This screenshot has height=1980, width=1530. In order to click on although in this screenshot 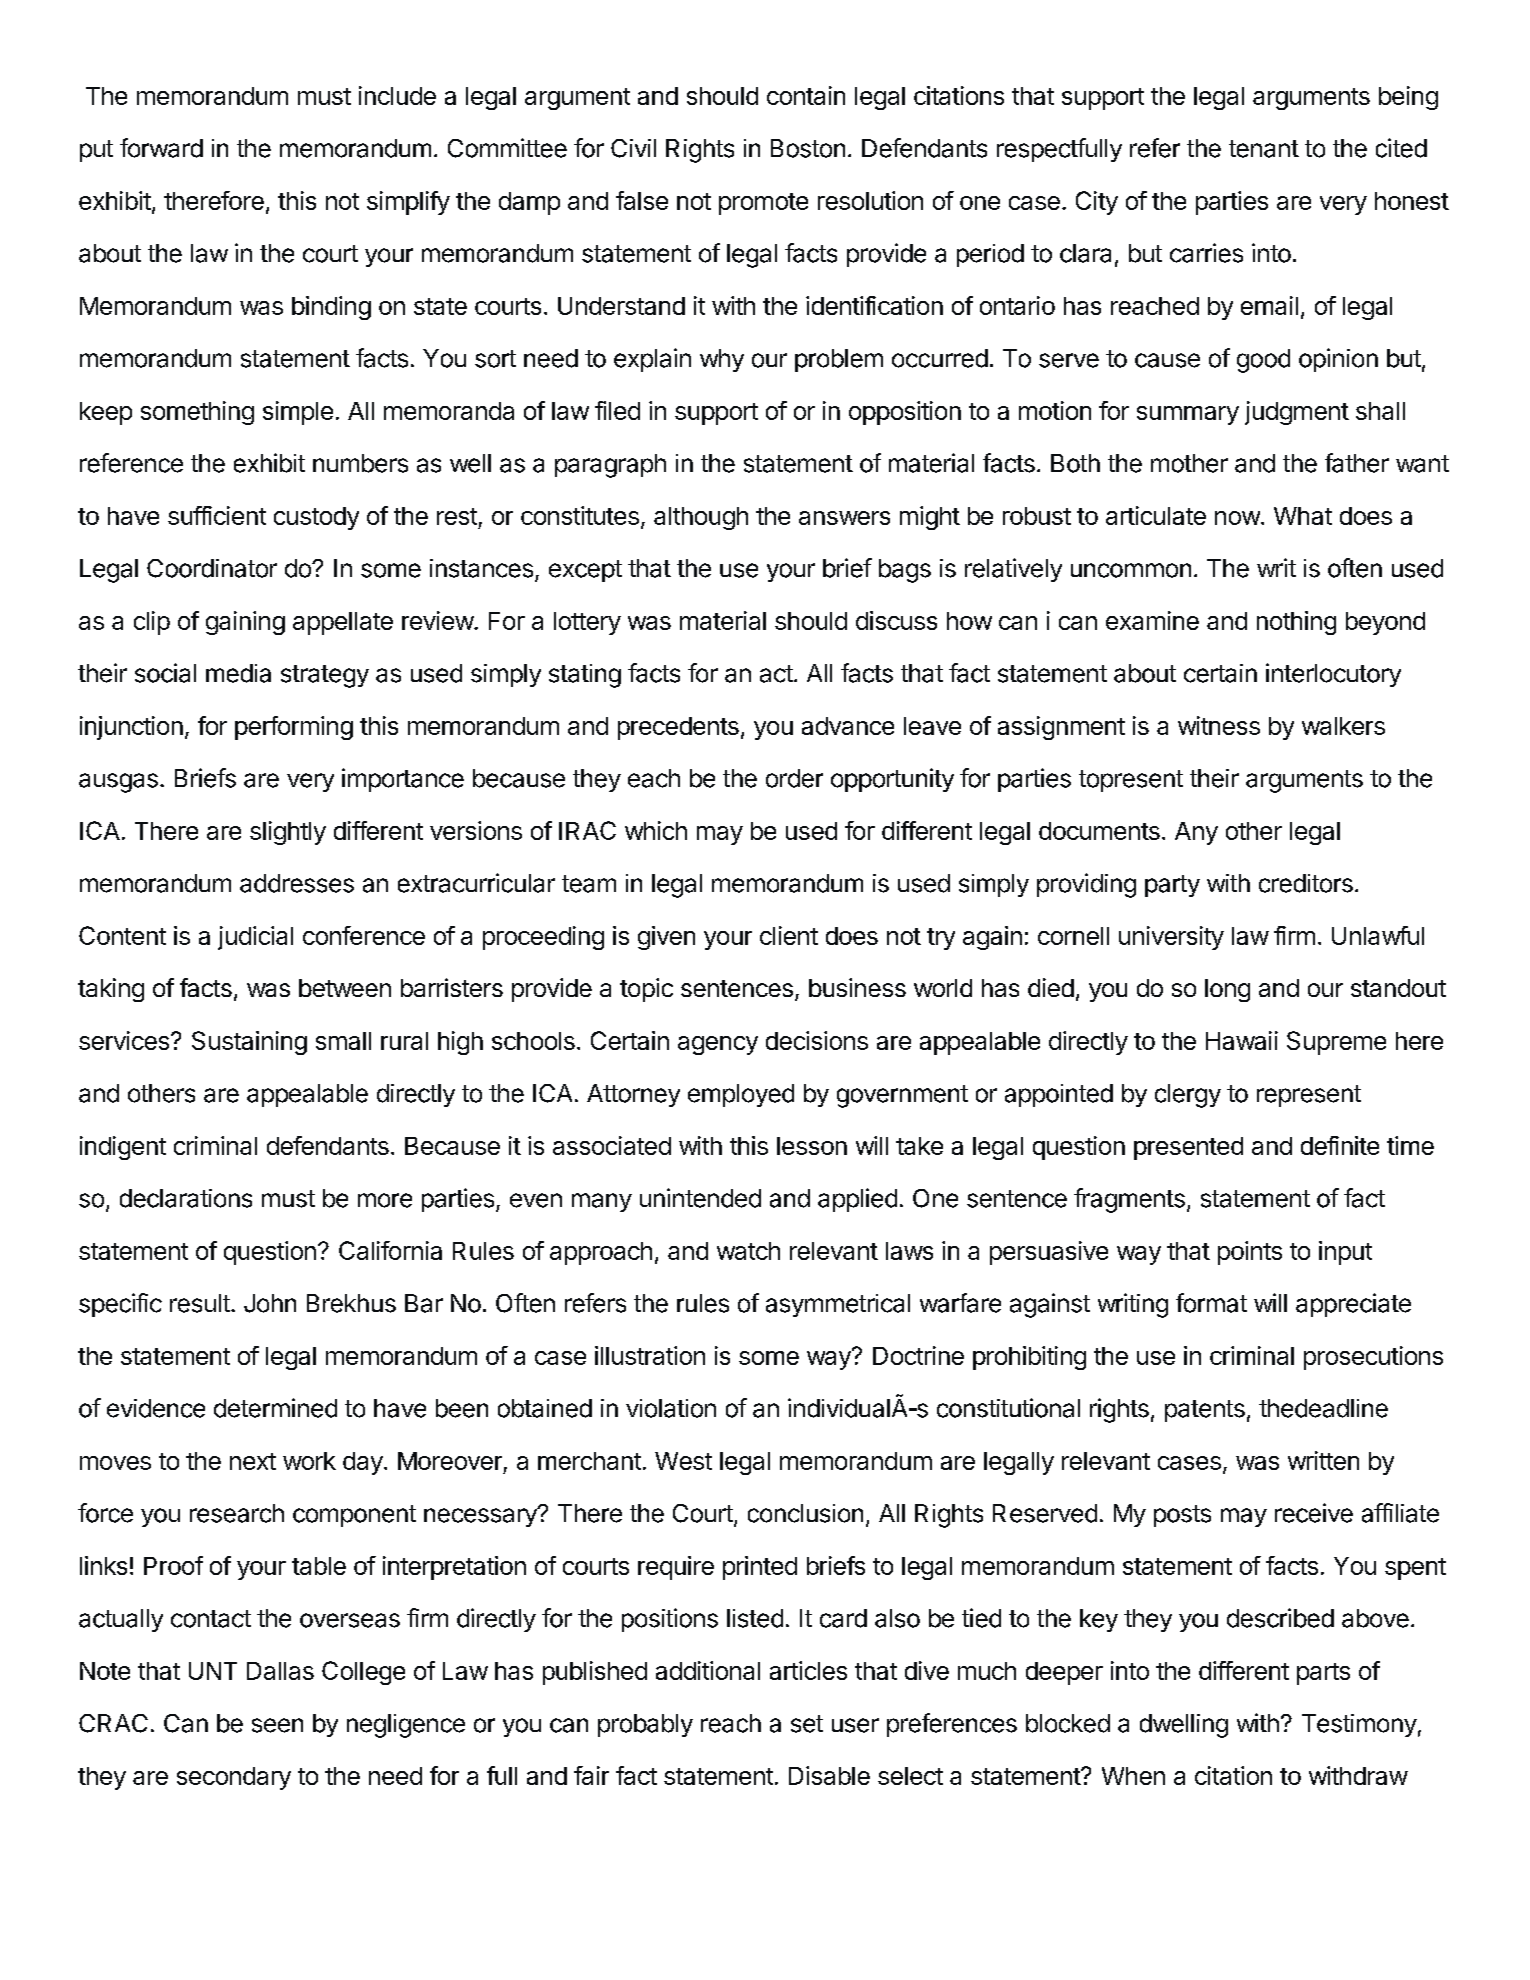, I will do `click(701, 518)`.
